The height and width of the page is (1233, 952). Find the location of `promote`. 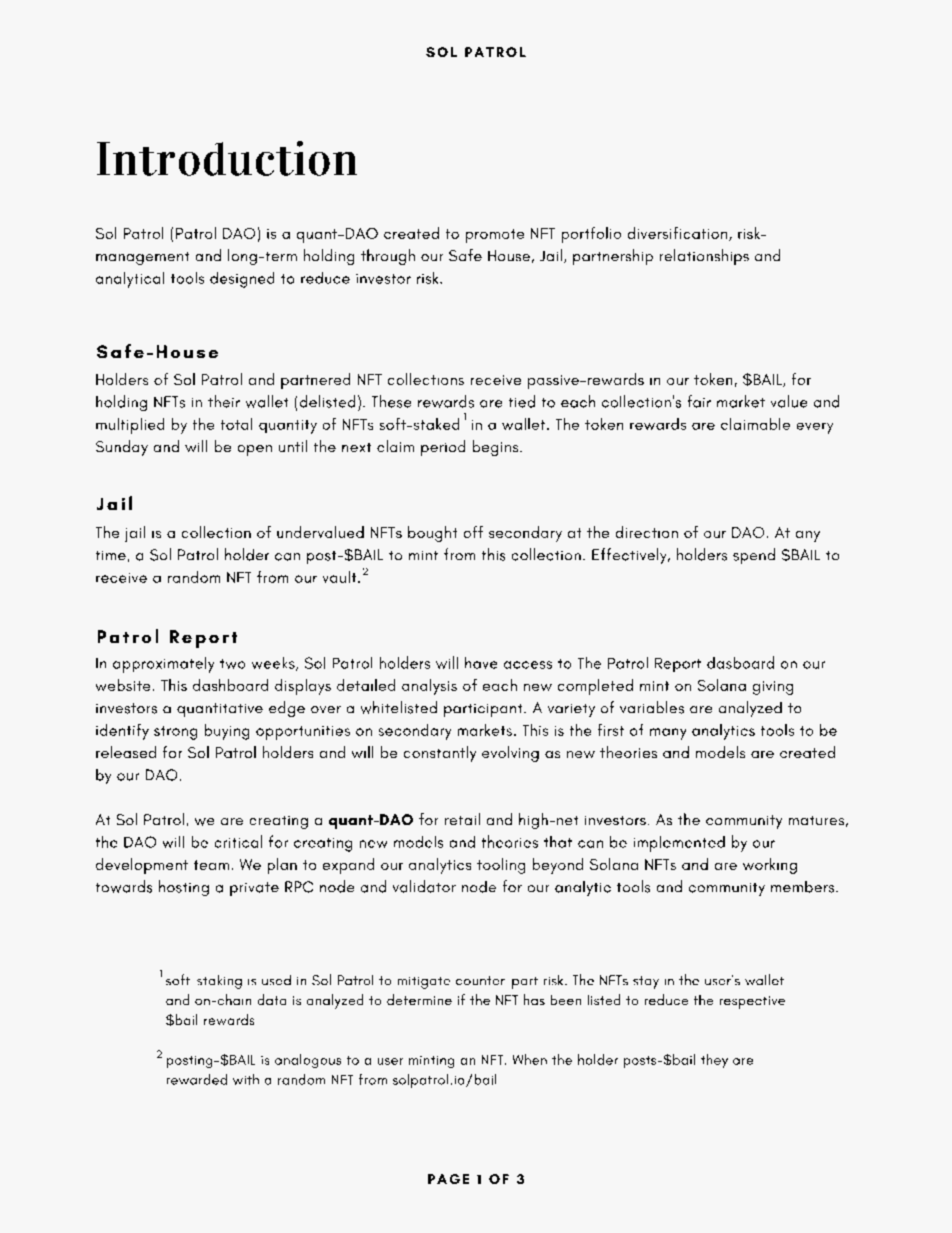

promote is located at coordinates (495, 236).
